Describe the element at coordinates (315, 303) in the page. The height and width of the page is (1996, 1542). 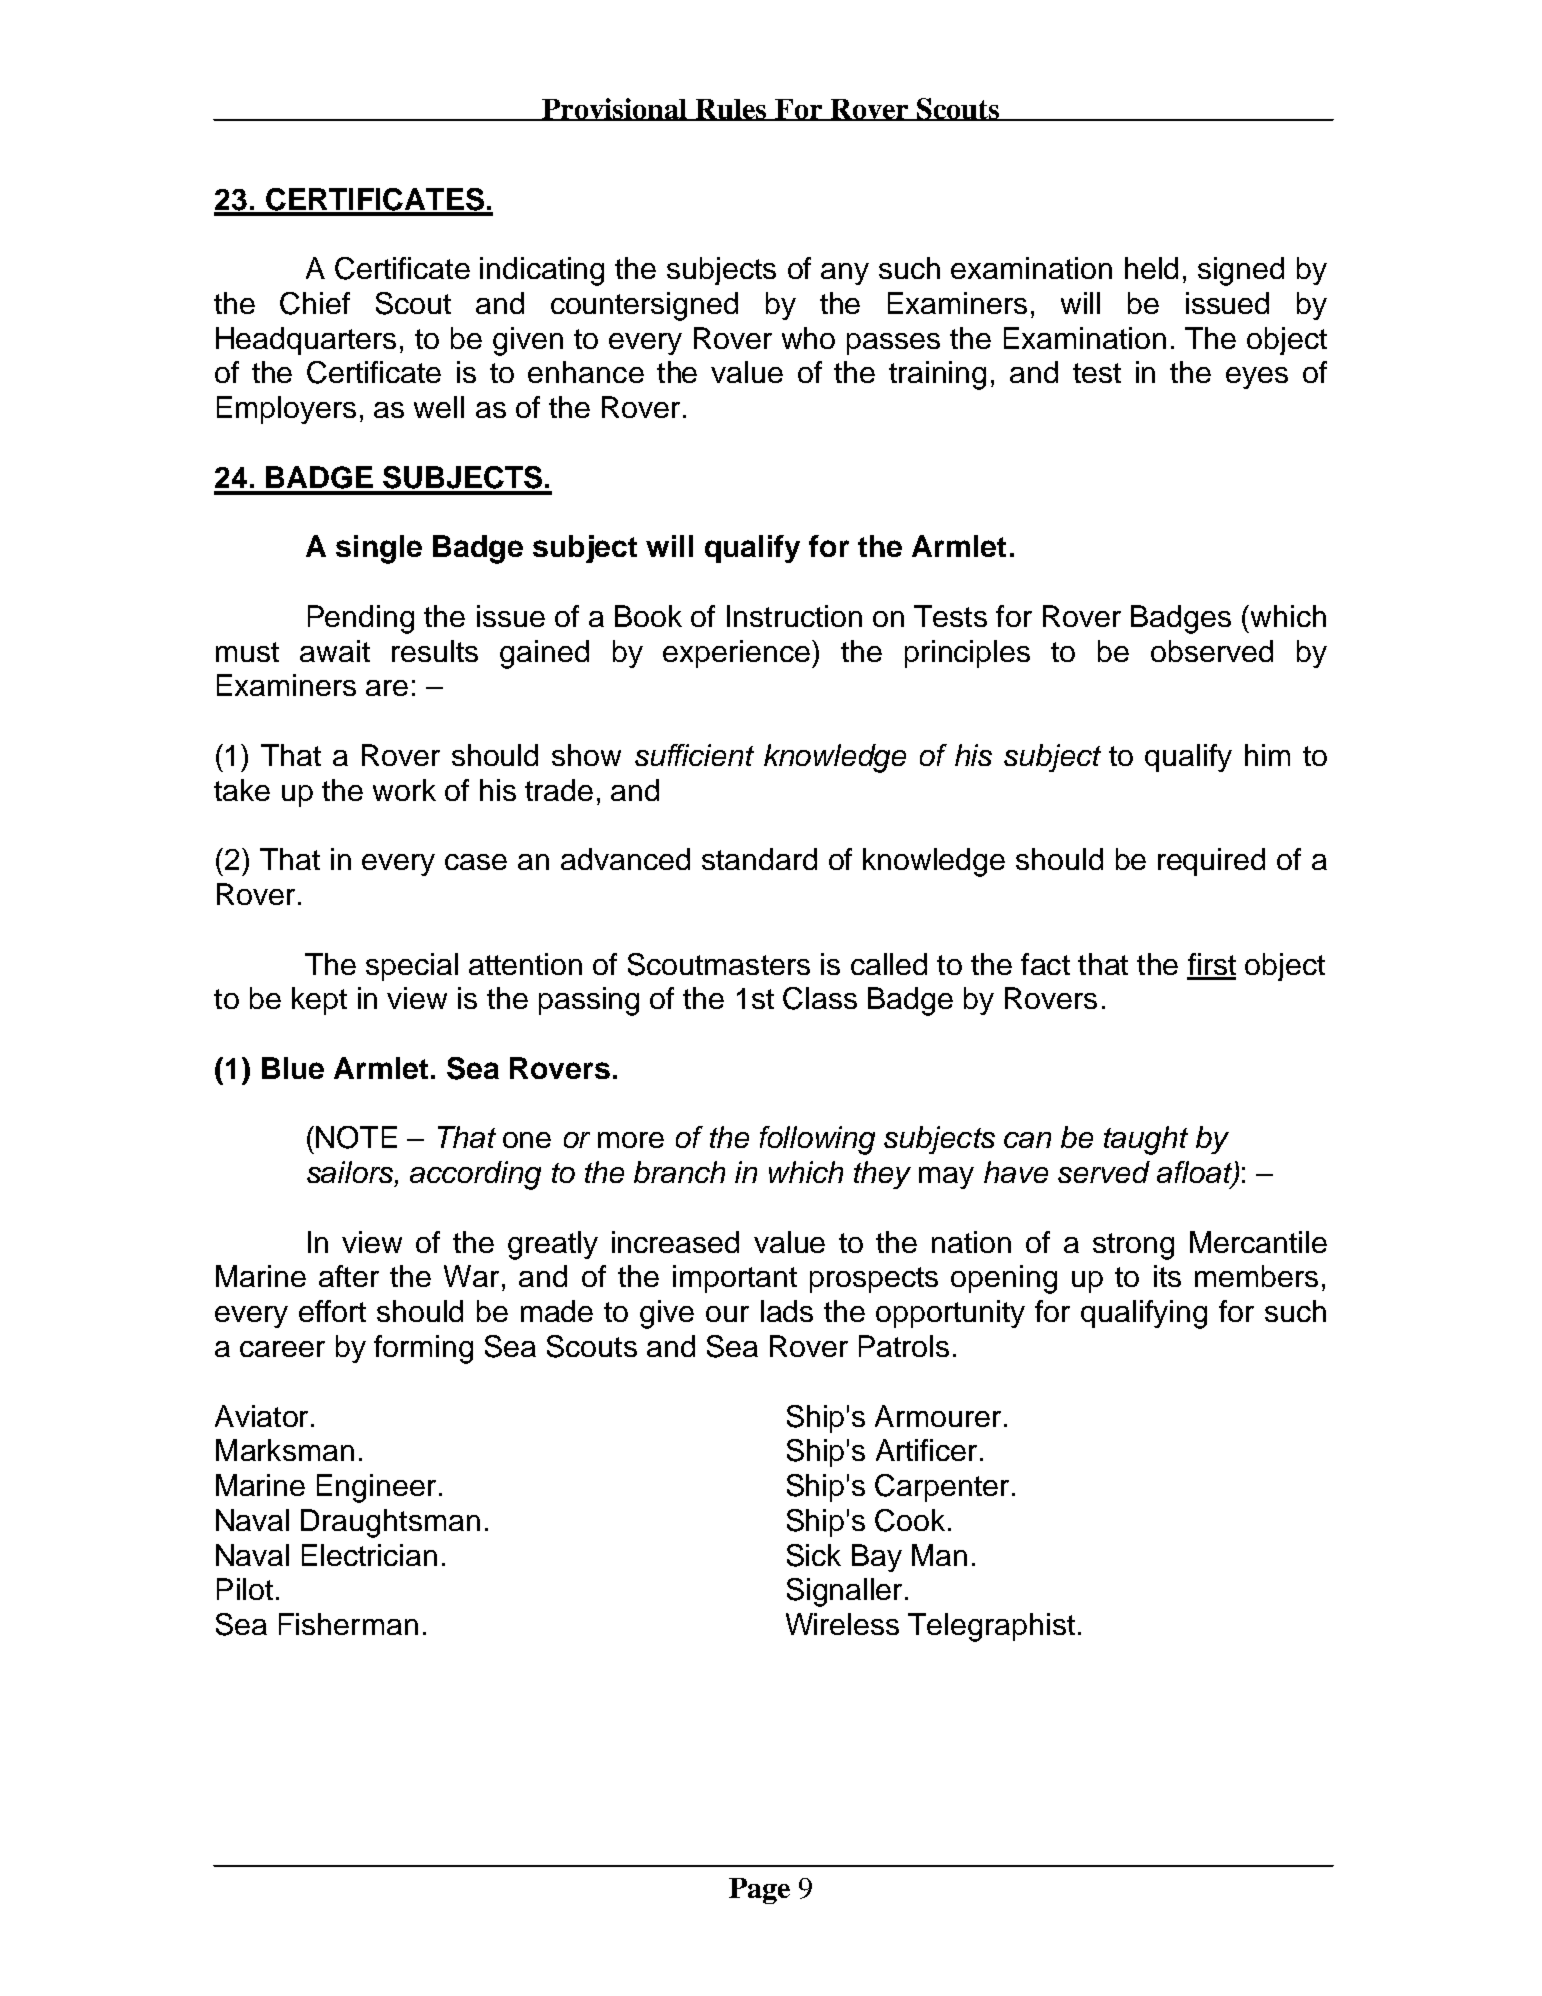
I see `Chief` at that location.
